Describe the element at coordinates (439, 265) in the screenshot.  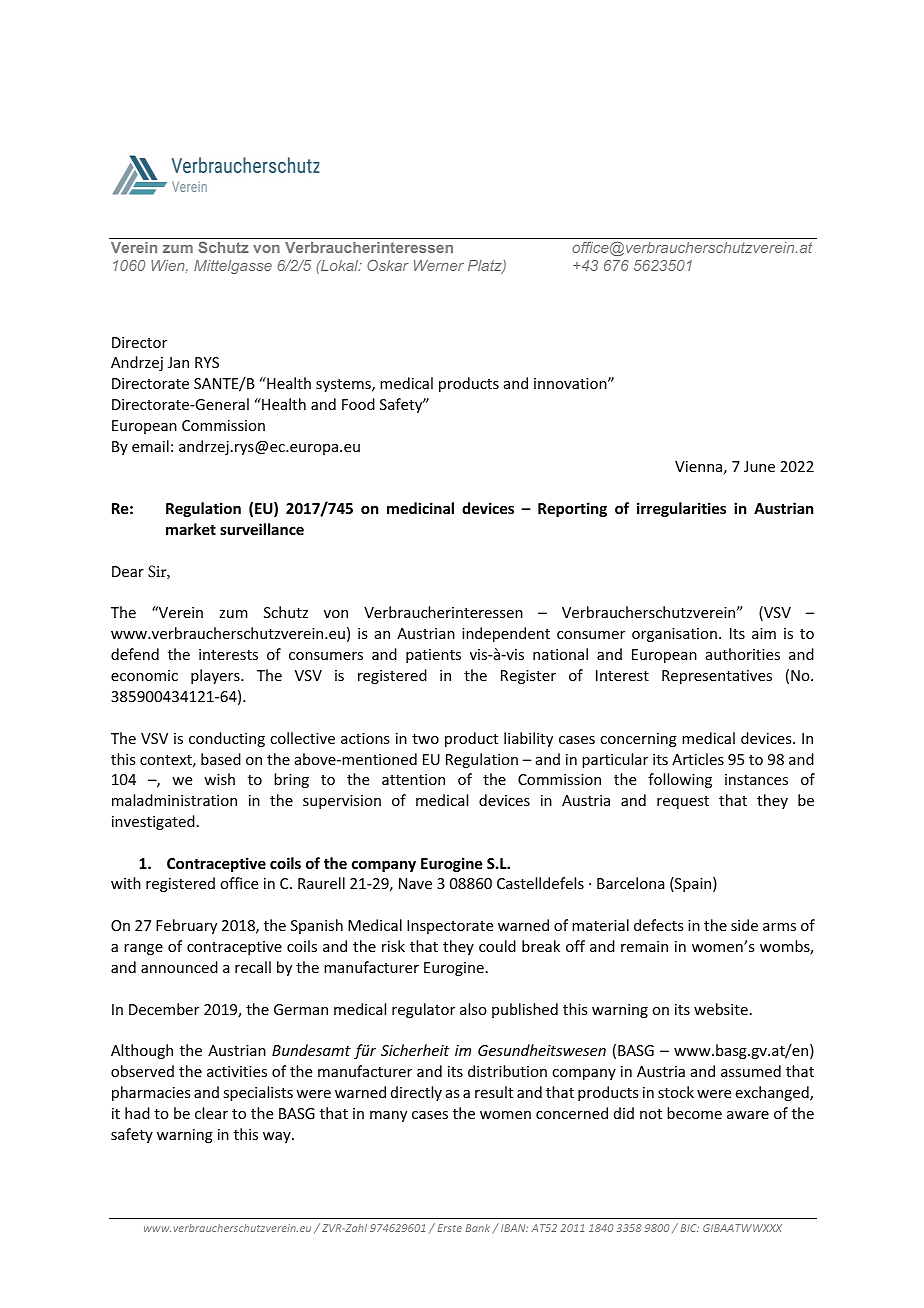
I see `Werner` at that location.
